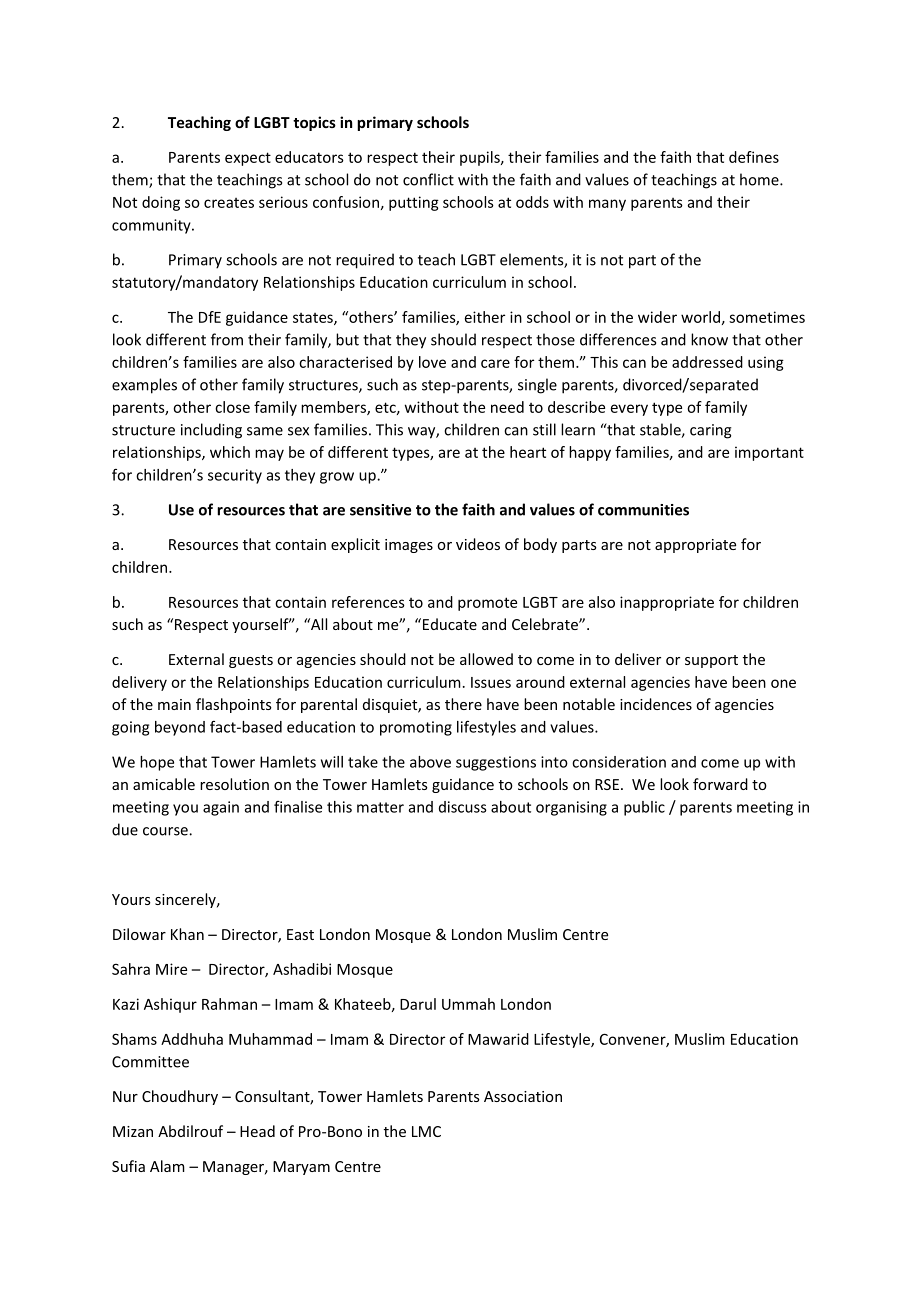 Image resolution: width=924 pixels, height=1308 pixels. Describe the element at coordinates (248, 159) in the screenshot. I see `expect` at that location.
